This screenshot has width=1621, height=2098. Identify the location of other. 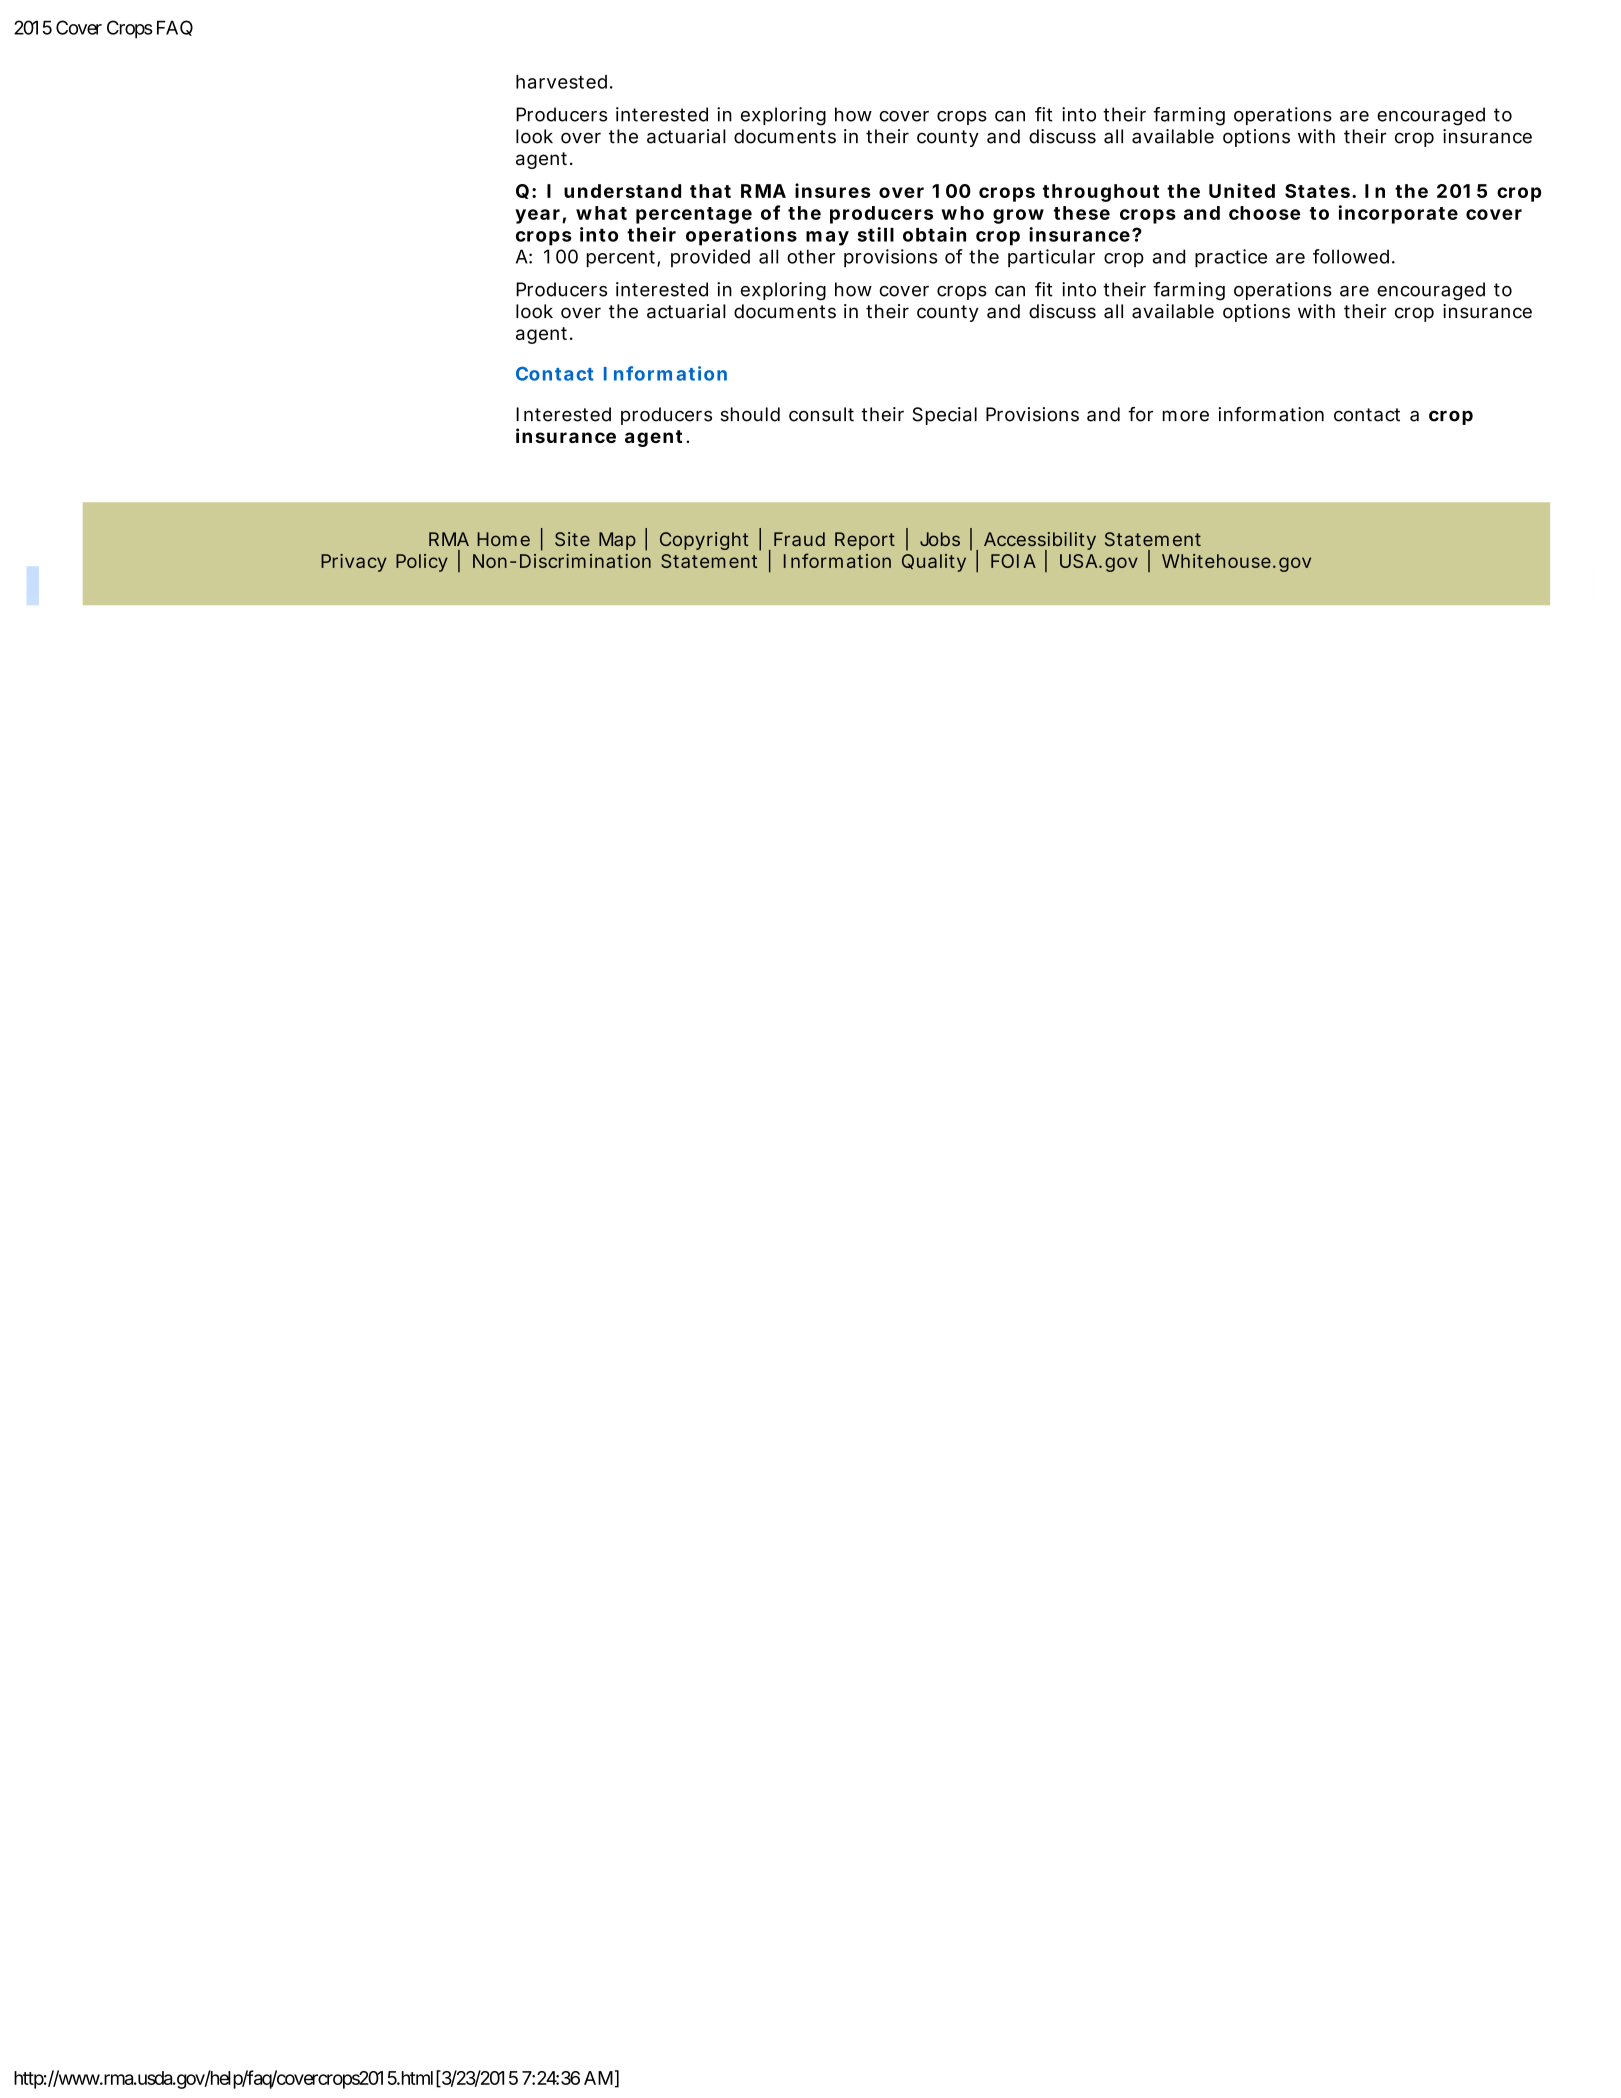
(811, 256).
